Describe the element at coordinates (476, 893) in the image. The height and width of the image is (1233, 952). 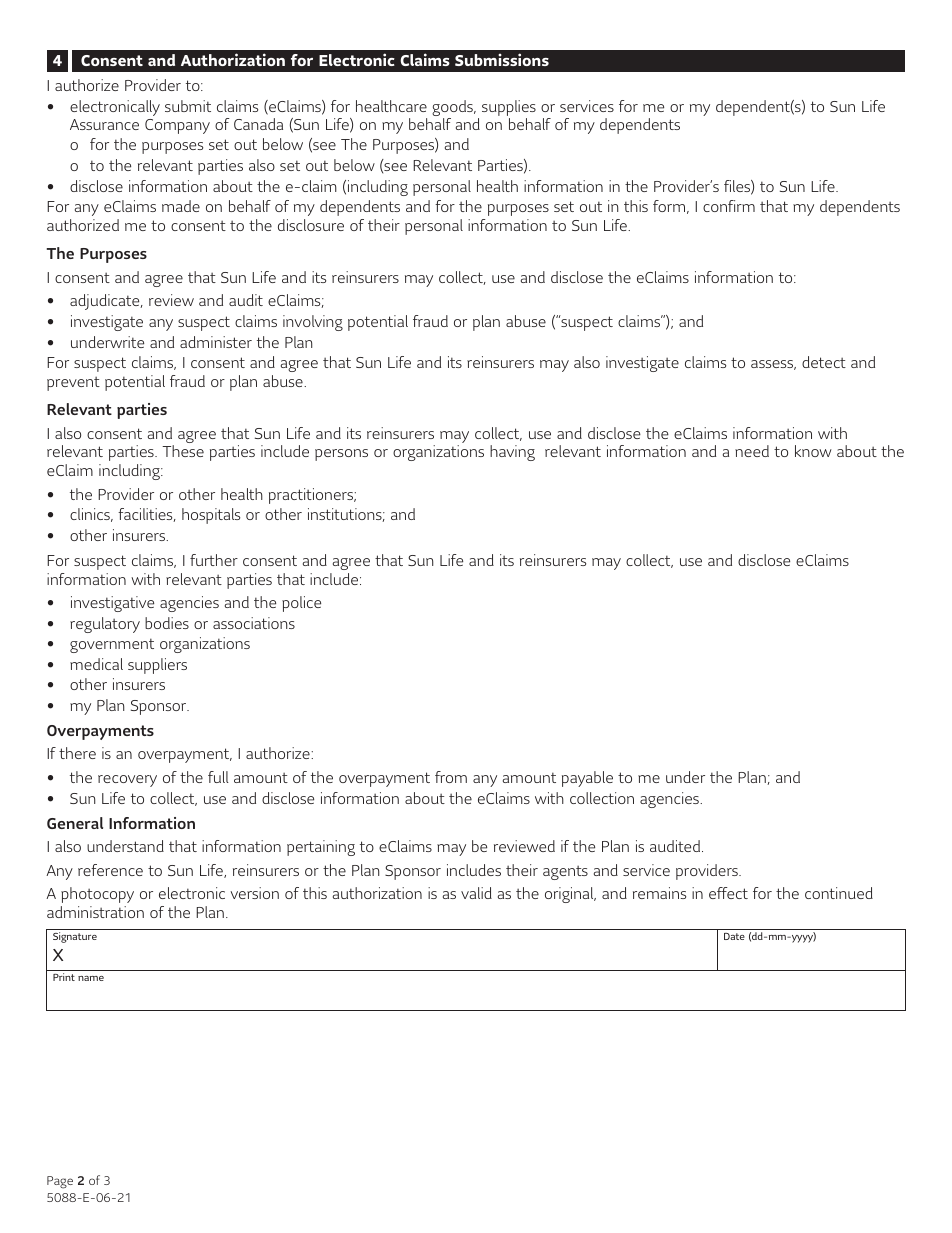
I see `valid` at that location.
